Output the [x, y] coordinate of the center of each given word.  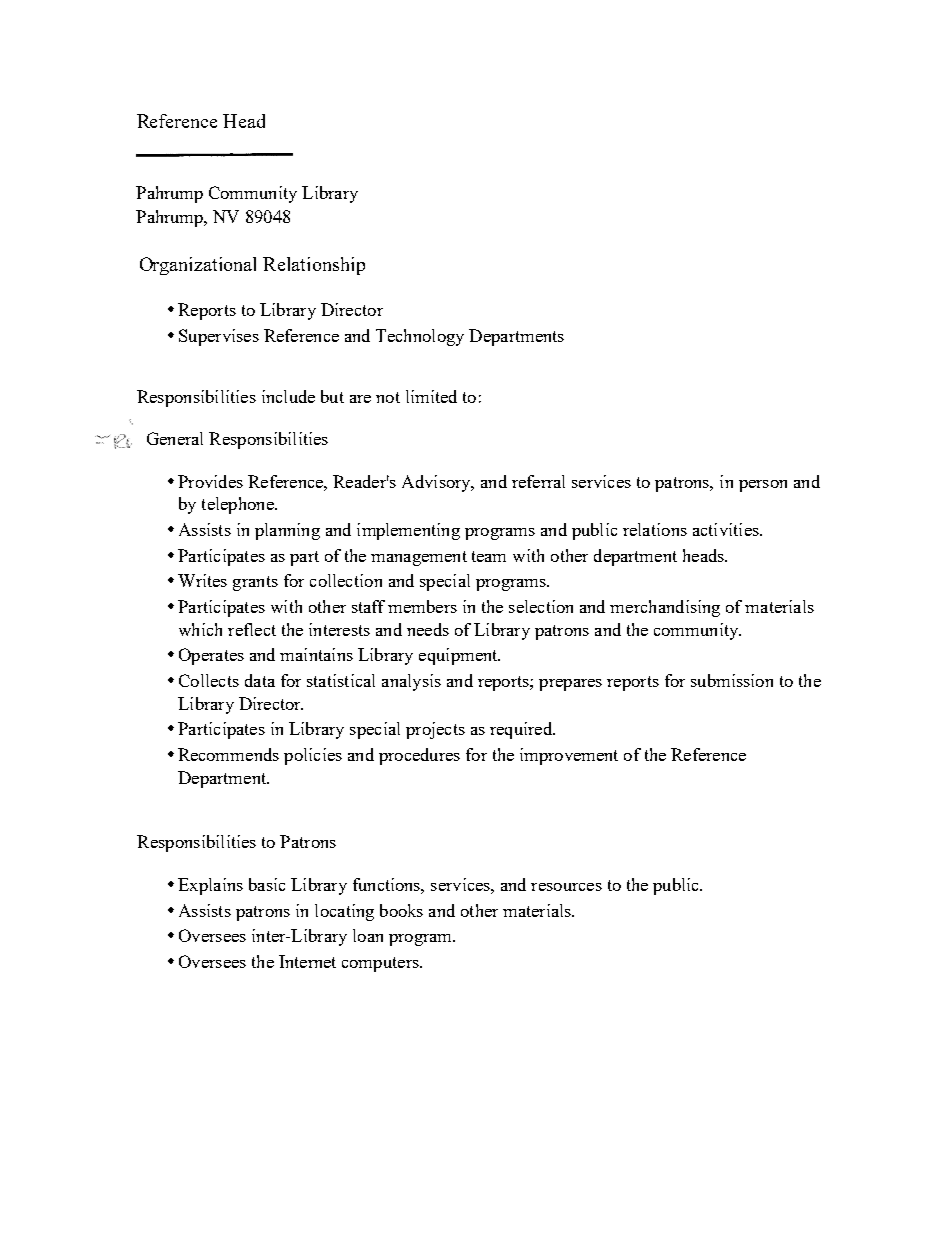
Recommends [228, 754]
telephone [239, 505]
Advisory [437, 483]
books [401, 910]
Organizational [198, 266]
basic [267, 884]
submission [732, 680]
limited [431, 396]
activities [727, 529]
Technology [420, 337]
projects [435, 730]
